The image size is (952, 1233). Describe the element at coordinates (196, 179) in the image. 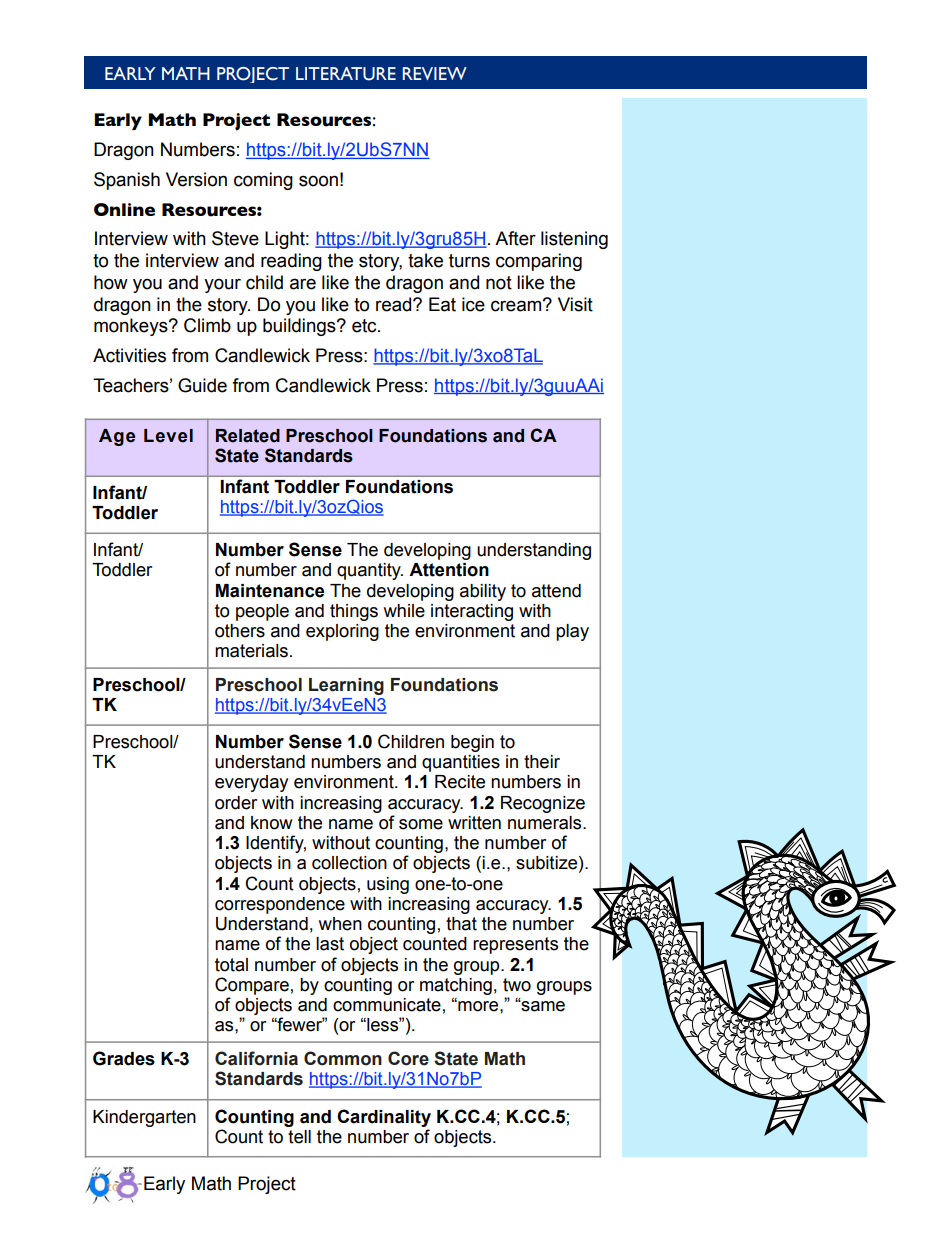

I see `Version` at that location.
